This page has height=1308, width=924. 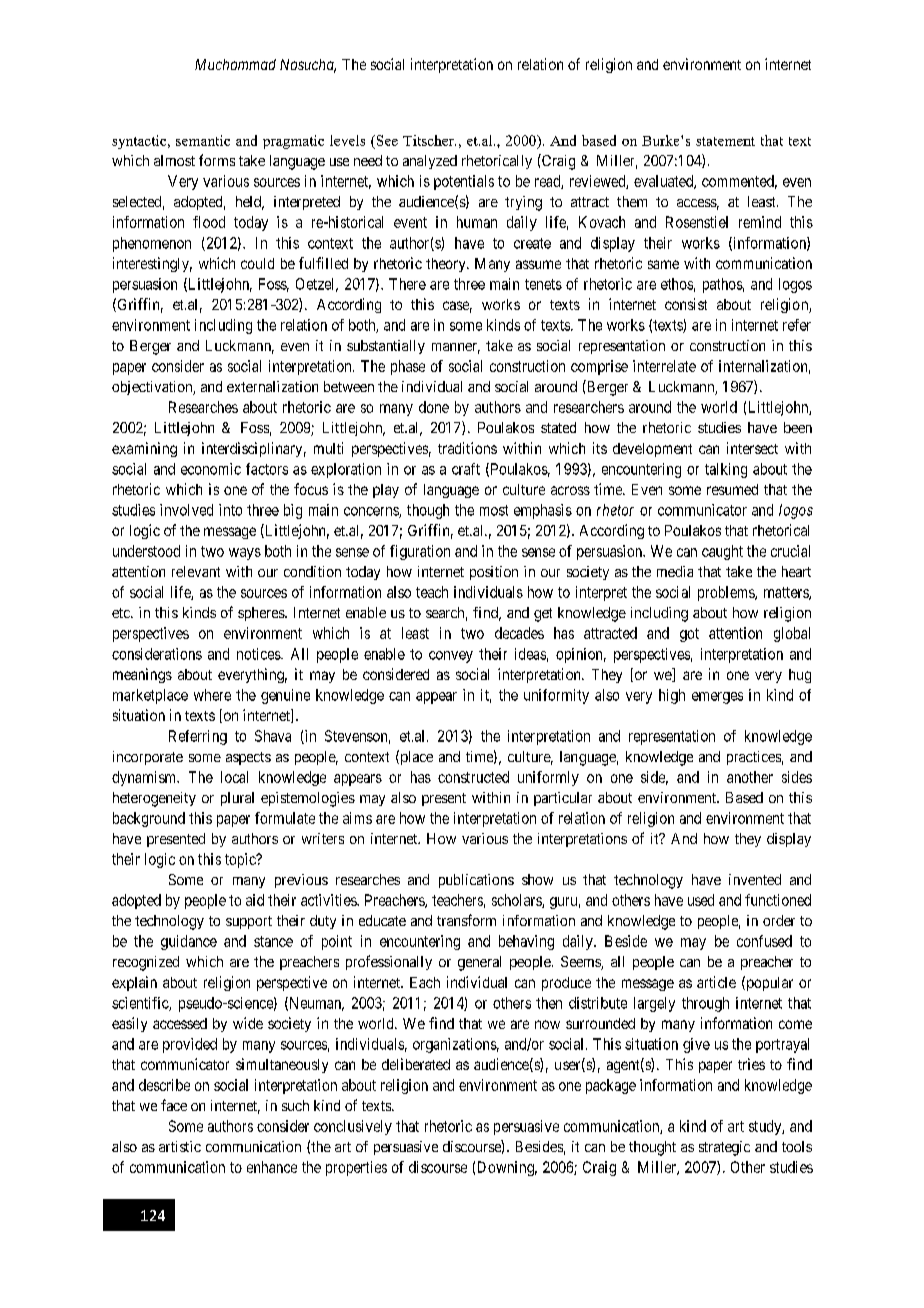 I want to click on artistic, so click(x=180, y=1146).
